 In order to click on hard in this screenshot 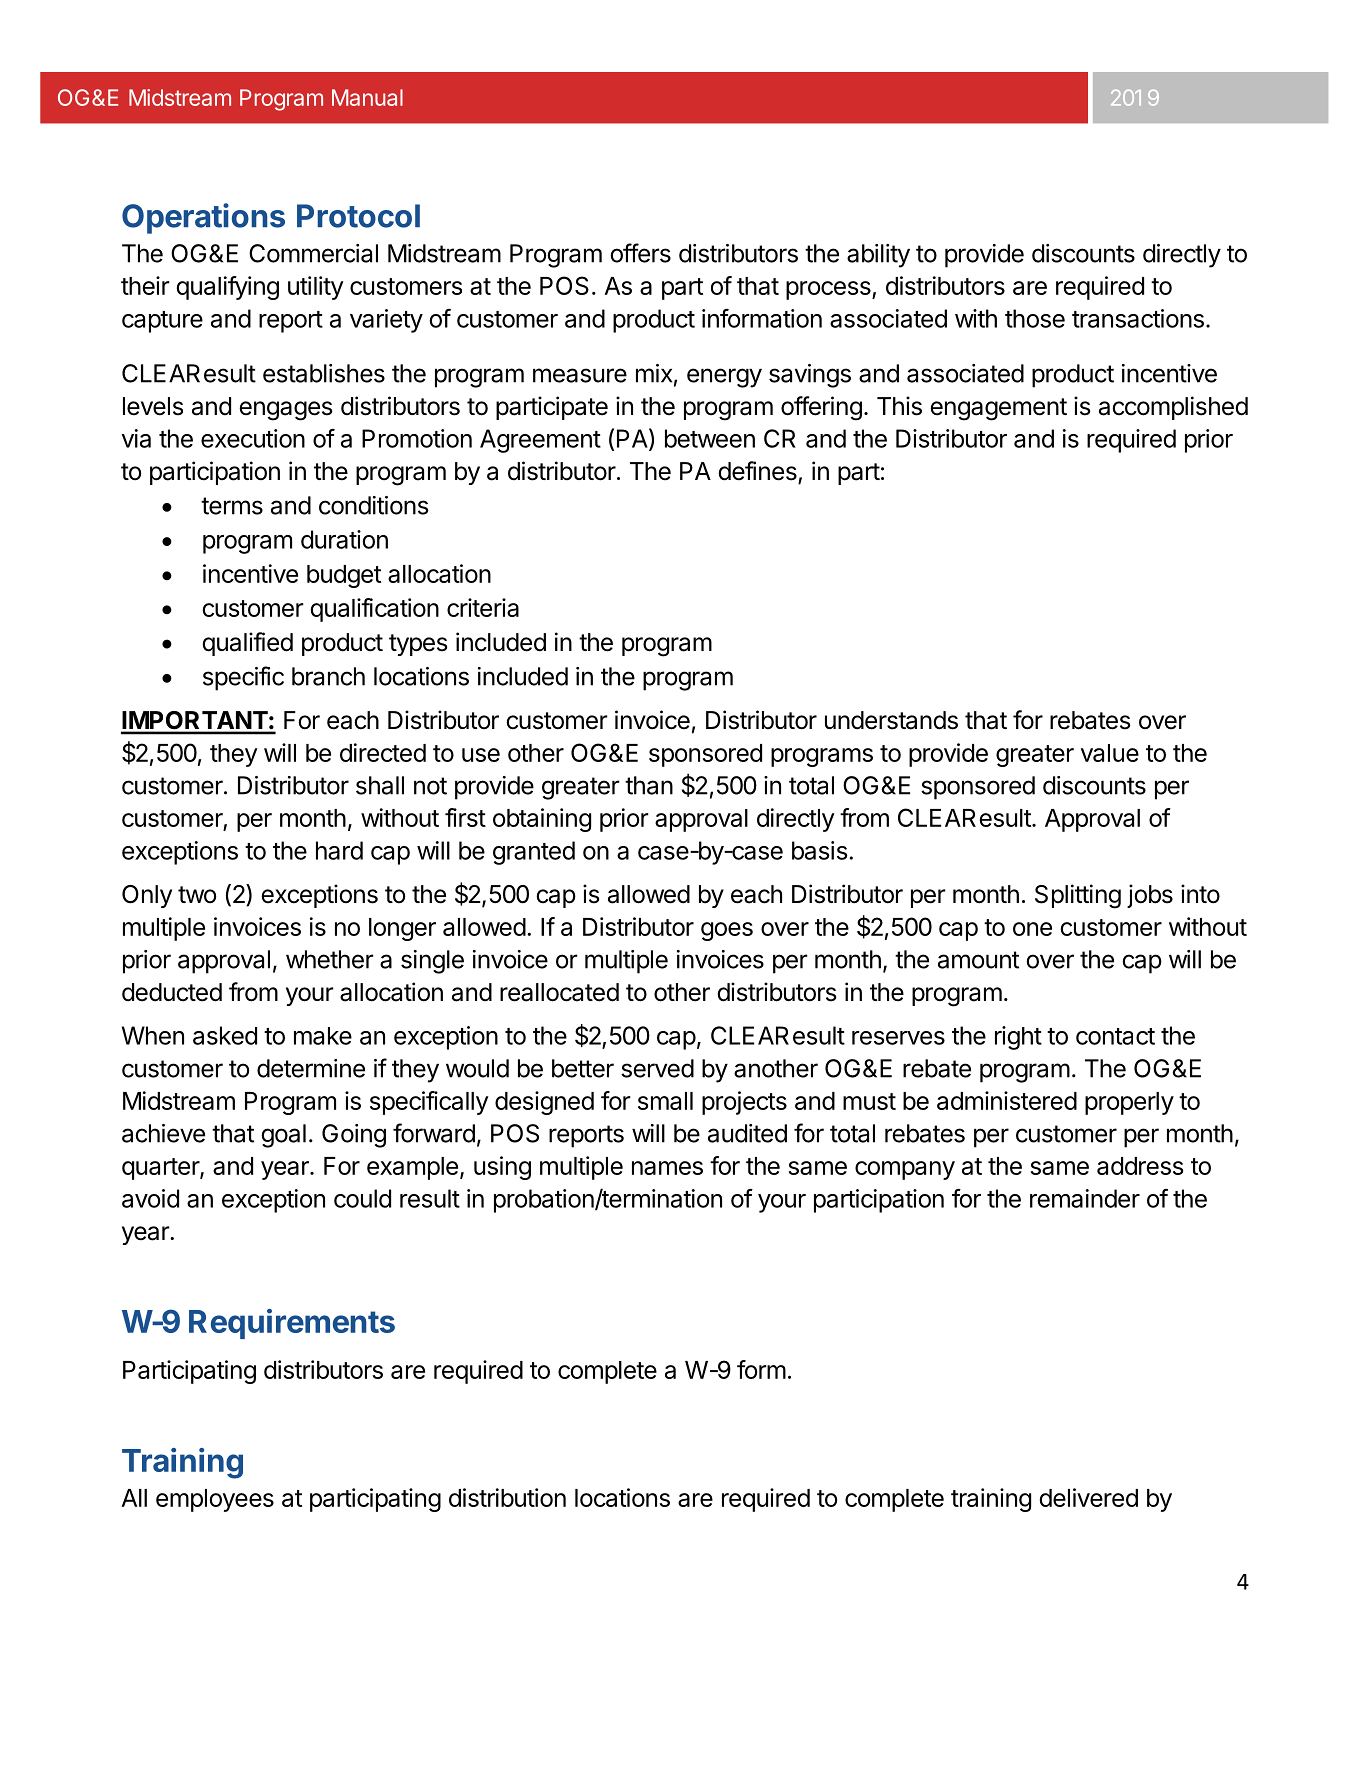, I will do `click(339, 850)`.
